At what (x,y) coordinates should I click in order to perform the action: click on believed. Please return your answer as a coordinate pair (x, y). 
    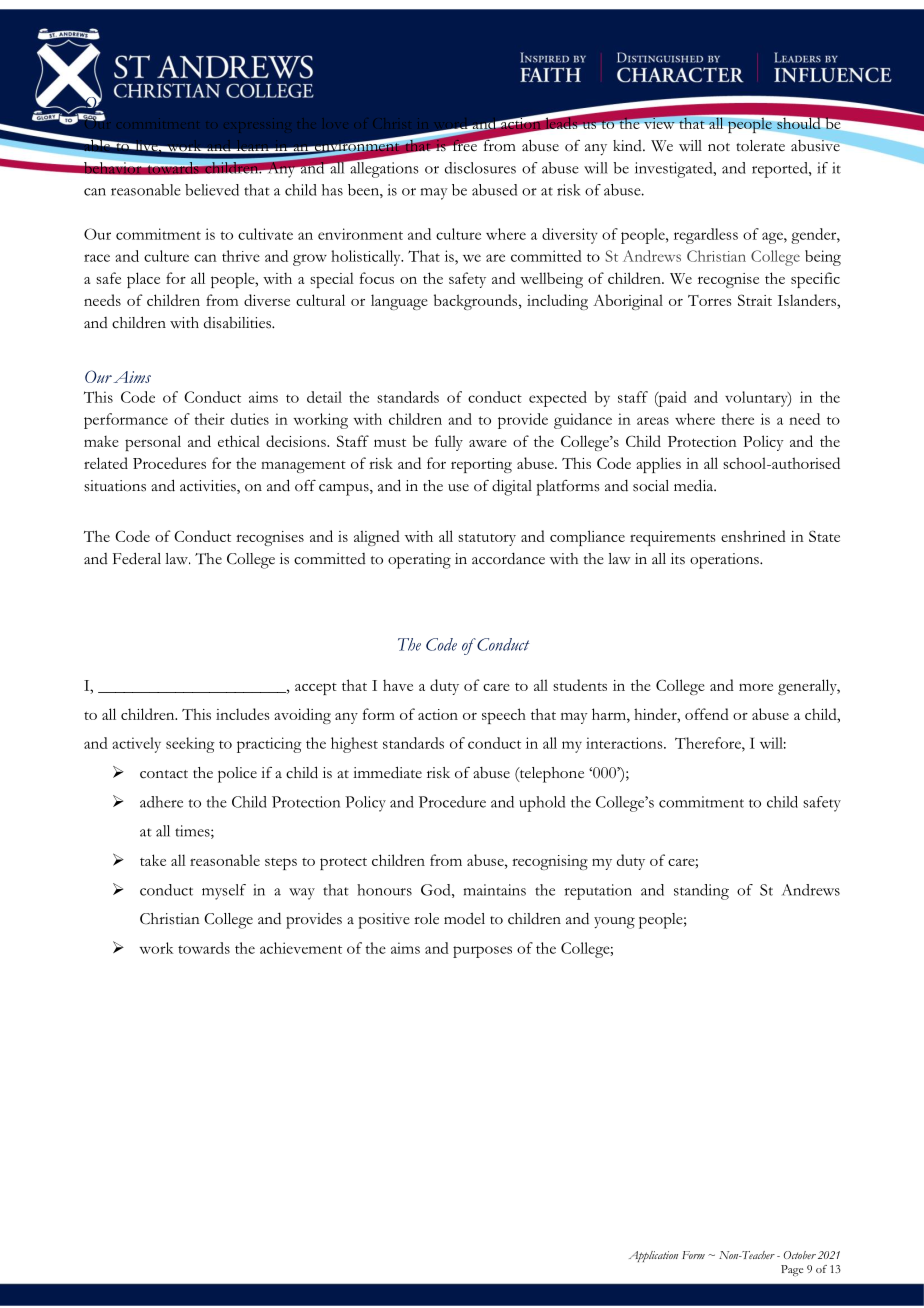
    Looking at the image, I should click on (212, 190).
